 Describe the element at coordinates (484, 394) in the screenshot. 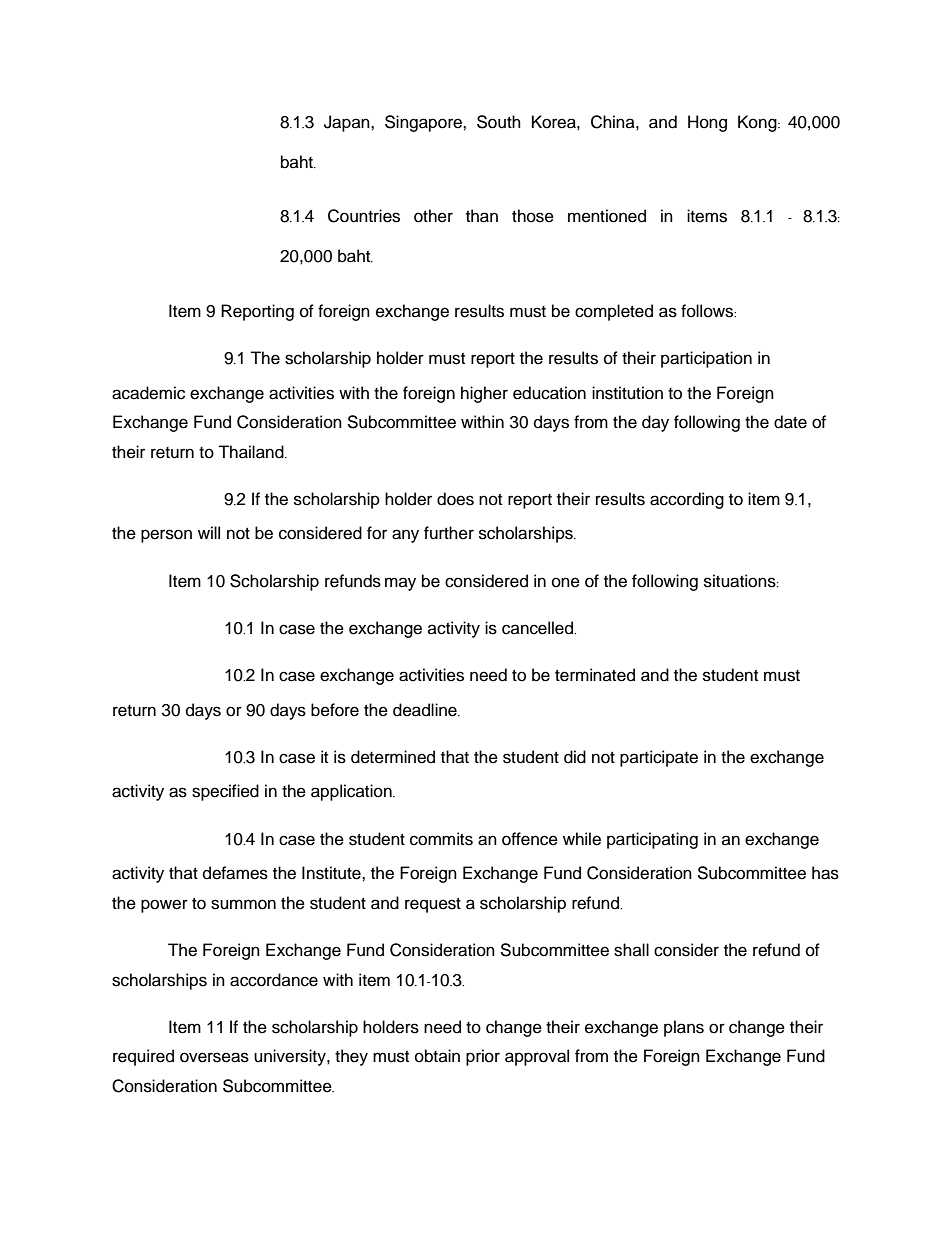

I see `higher` at that location.
